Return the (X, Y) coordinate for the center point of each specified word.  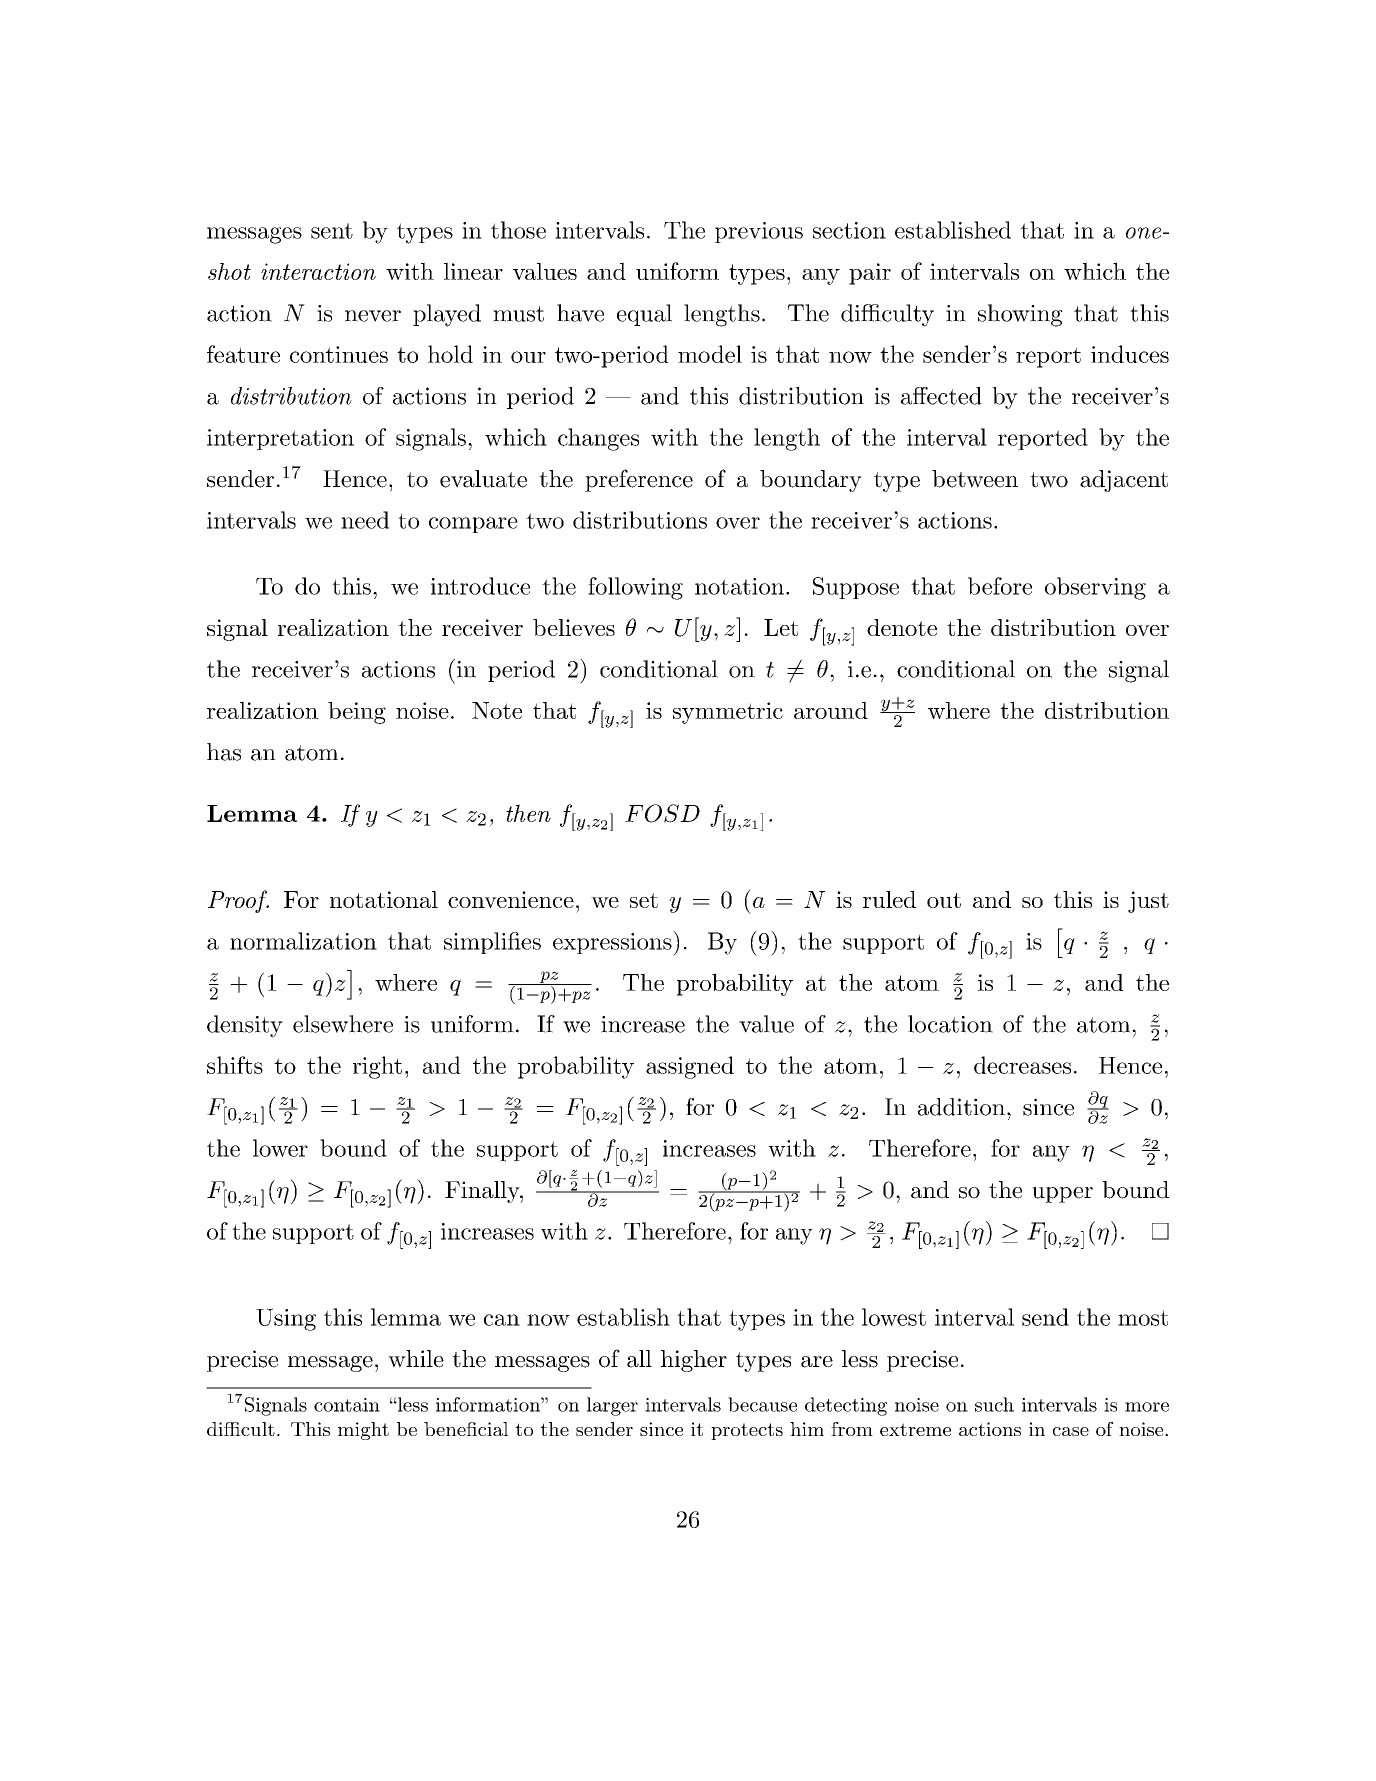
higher (694, 1361)
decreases (1022, 1065)
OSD (672, 813)
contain (347, 1405)
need (365, 520)
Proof (238, 901)
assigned (690, 1067)
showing (1020, 315)
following (635, 588)
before (1000, 586)
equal (644, 315)
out (944, 900)
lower (280, 1148)
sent (332, 231)
